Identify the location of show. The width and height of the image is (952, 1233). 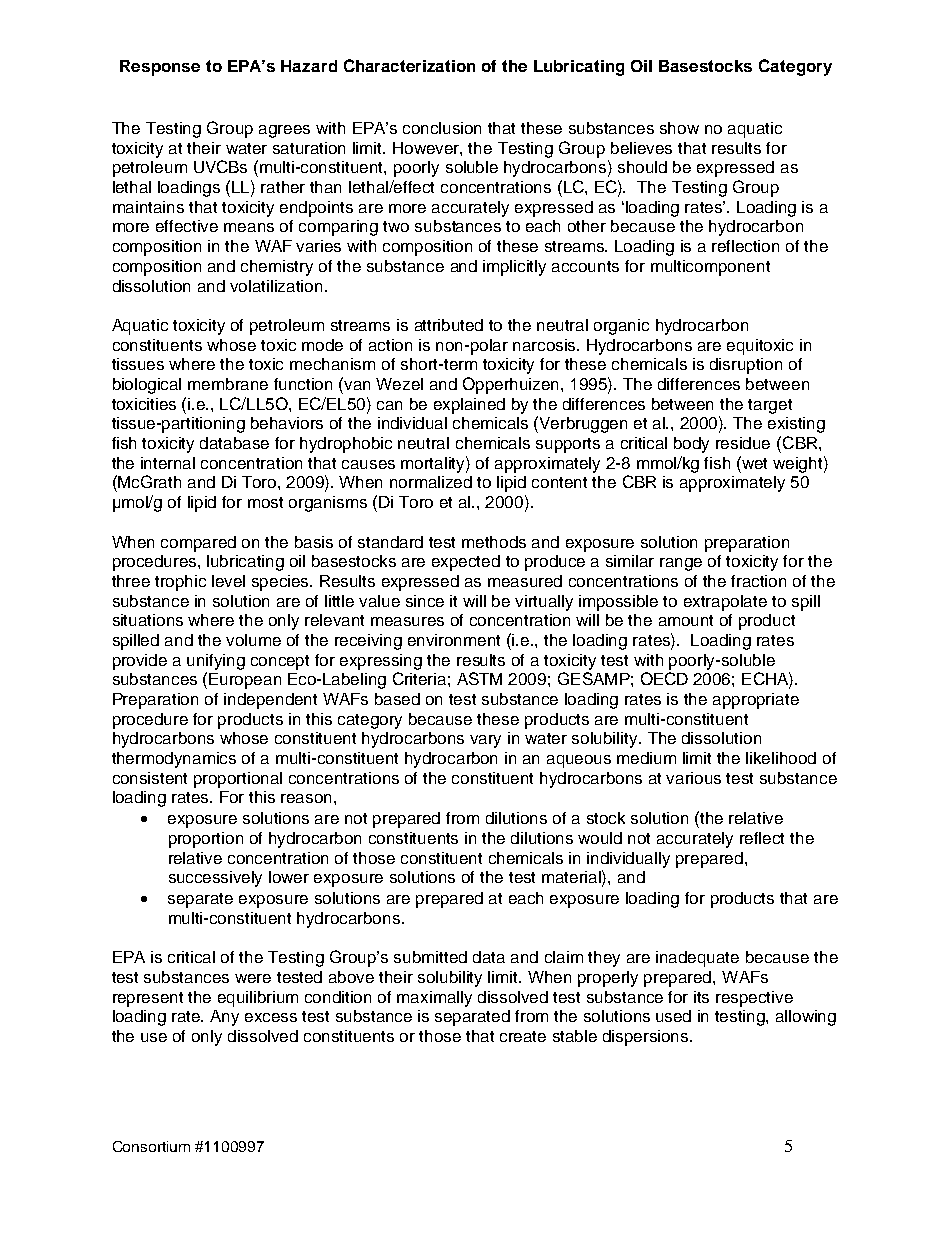
(679, 128).
